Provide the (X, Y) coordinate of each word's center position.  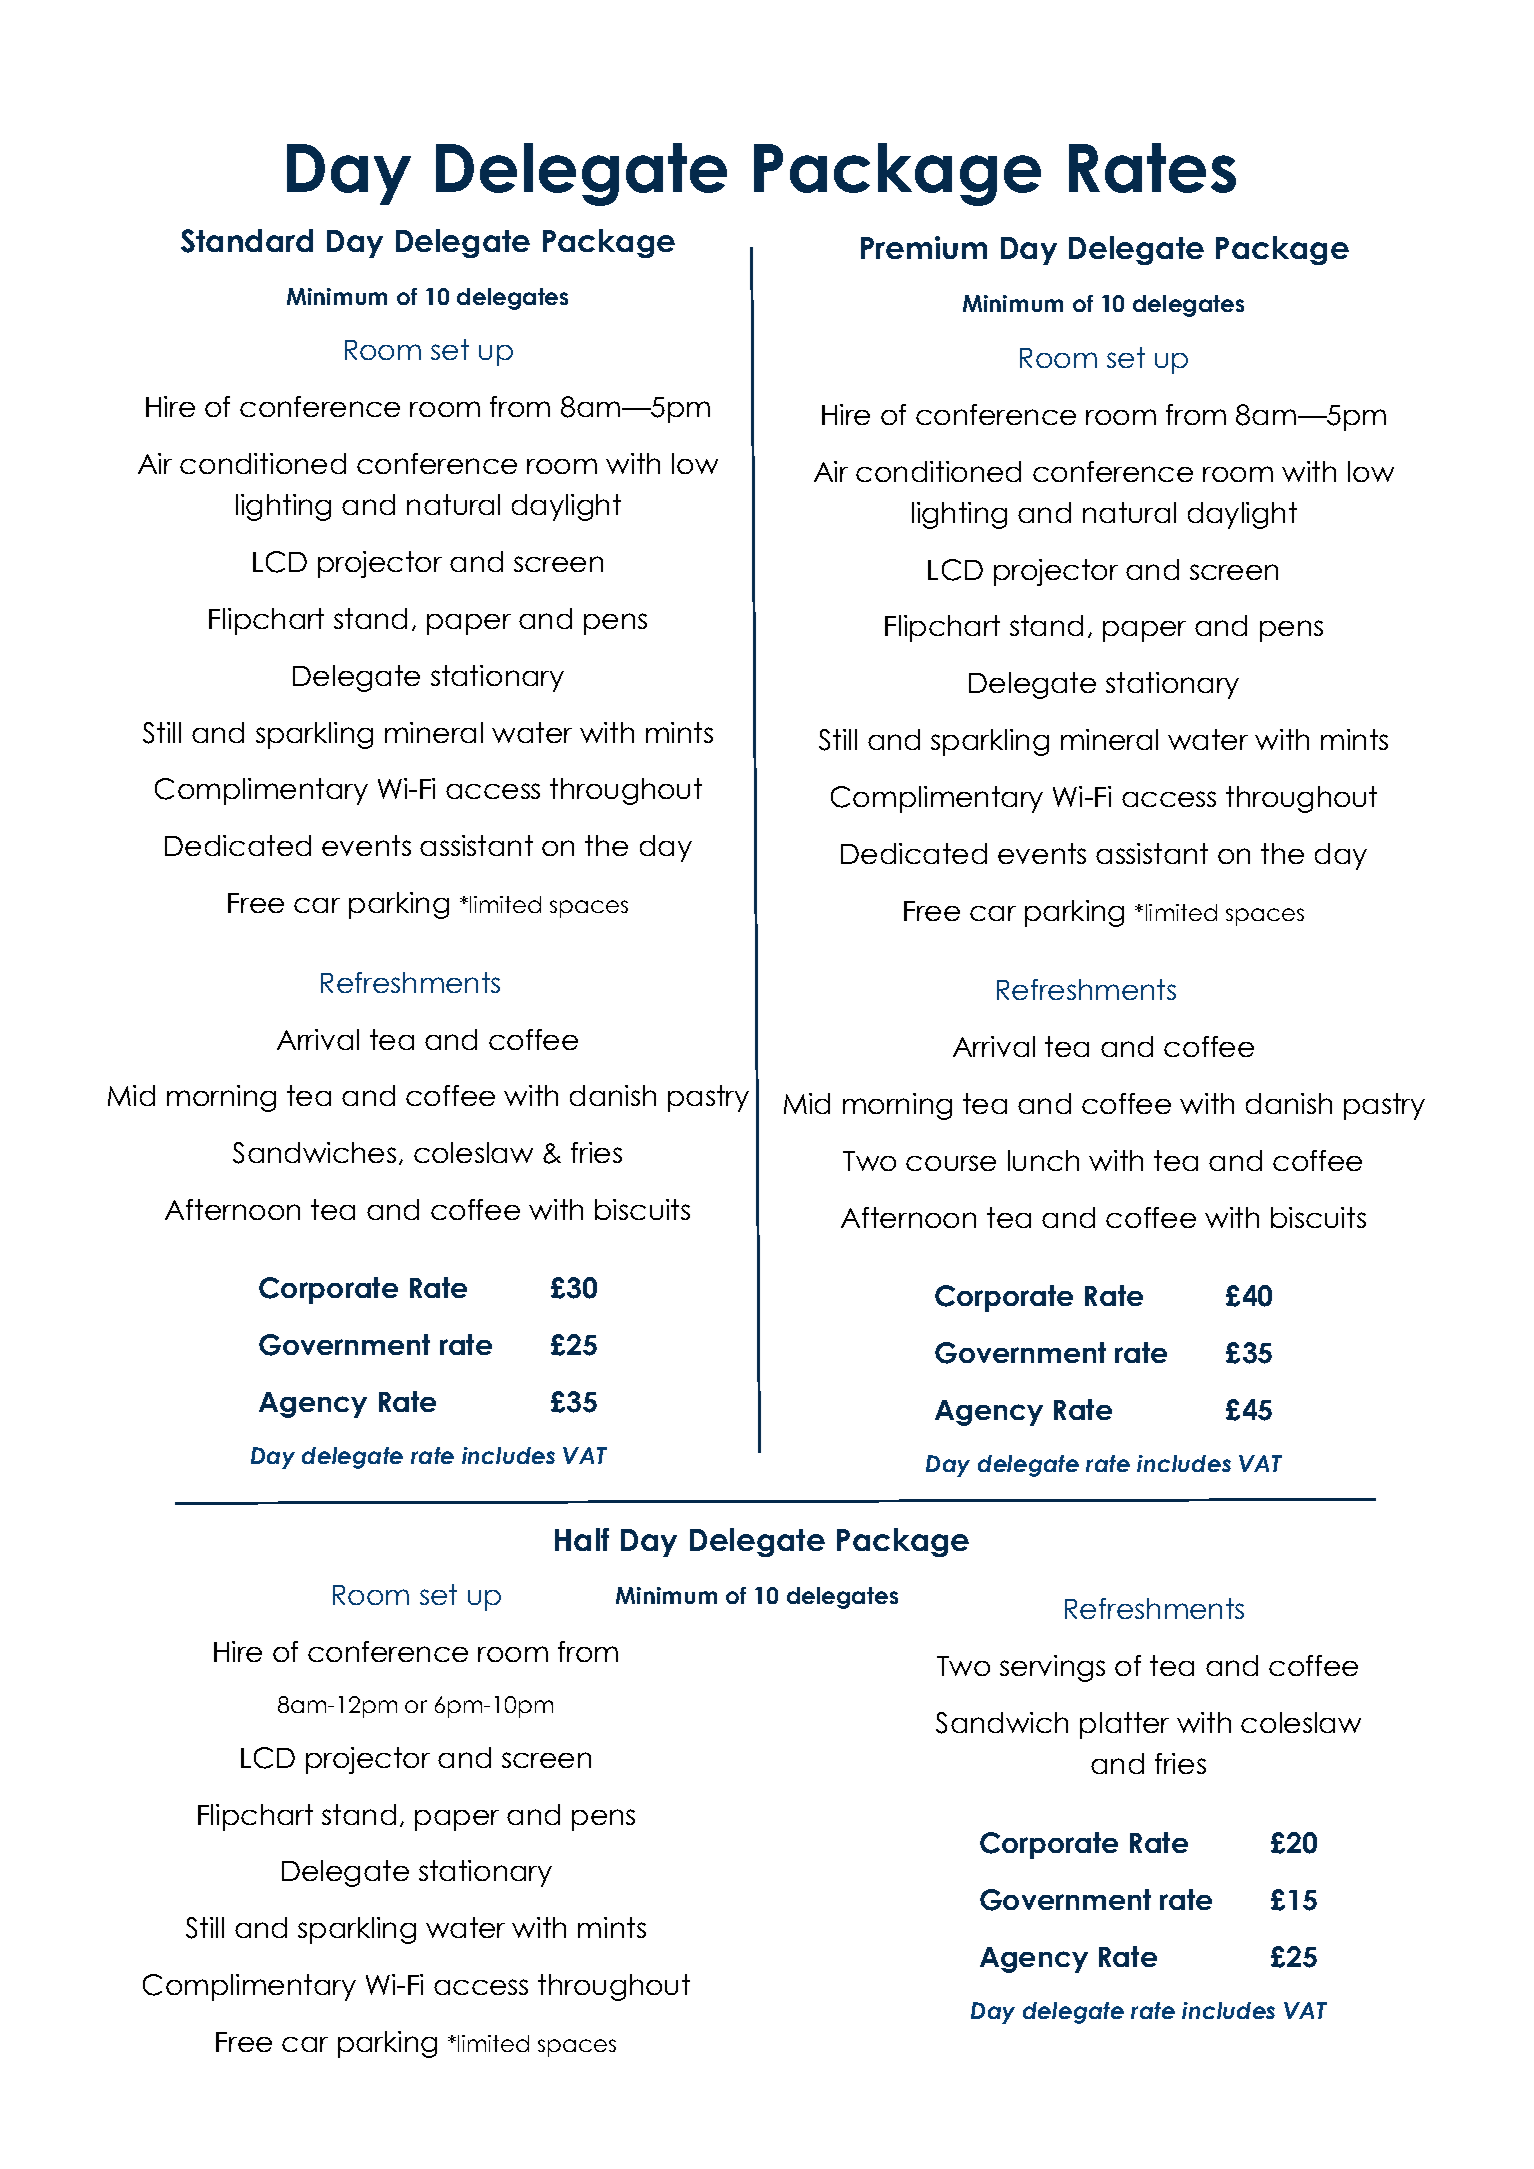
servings (1052, 1668)
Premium (924, 247)
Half (582, 1539)
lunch (1043, 1160)
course (951, 1163)
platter (1124, 1725)
